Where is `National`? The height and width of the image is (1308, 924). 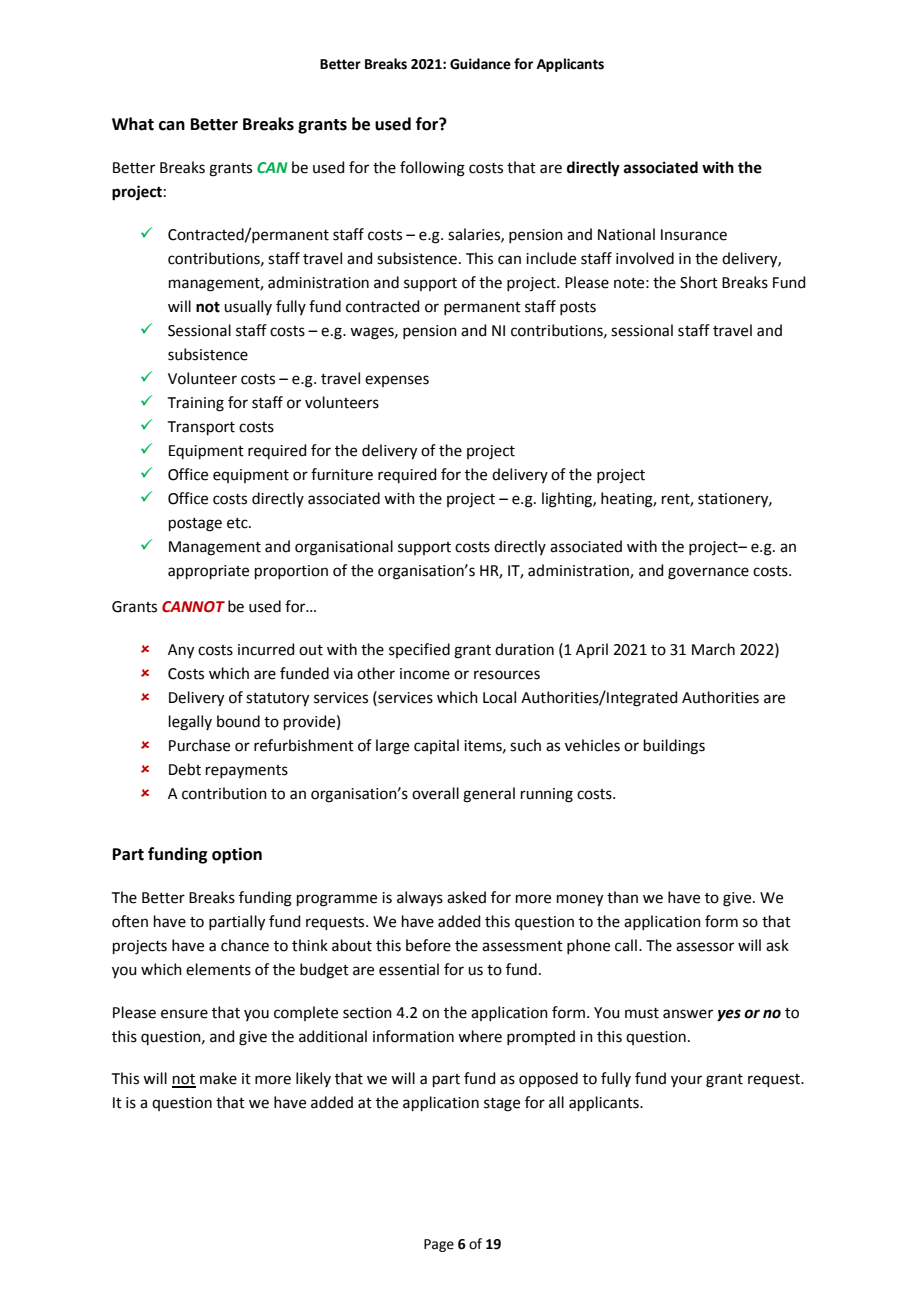
National is located at coordinates (626, 234).
